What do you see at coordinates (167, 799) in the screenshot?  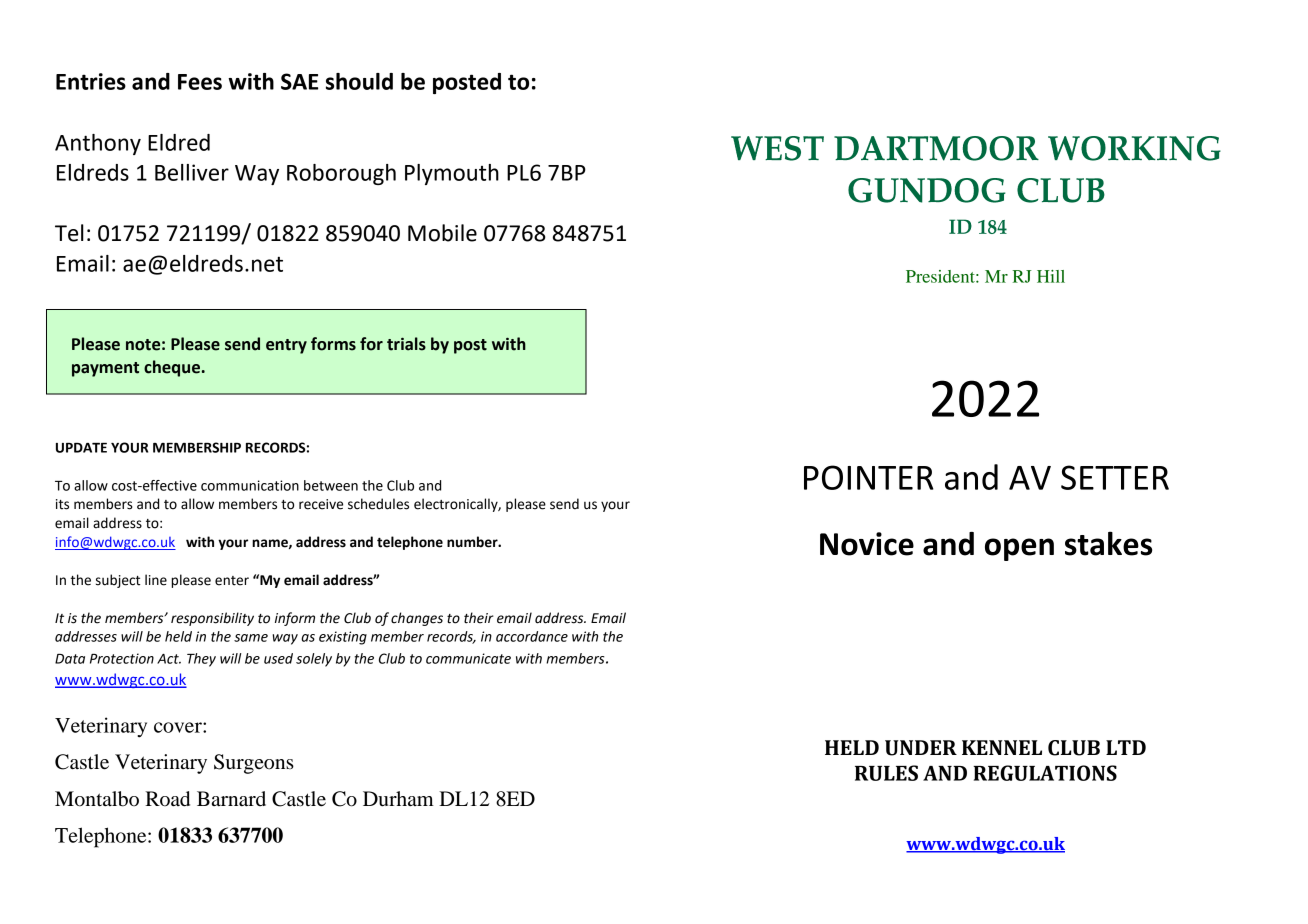 I see `Road` at bounding box center [167, 799].
